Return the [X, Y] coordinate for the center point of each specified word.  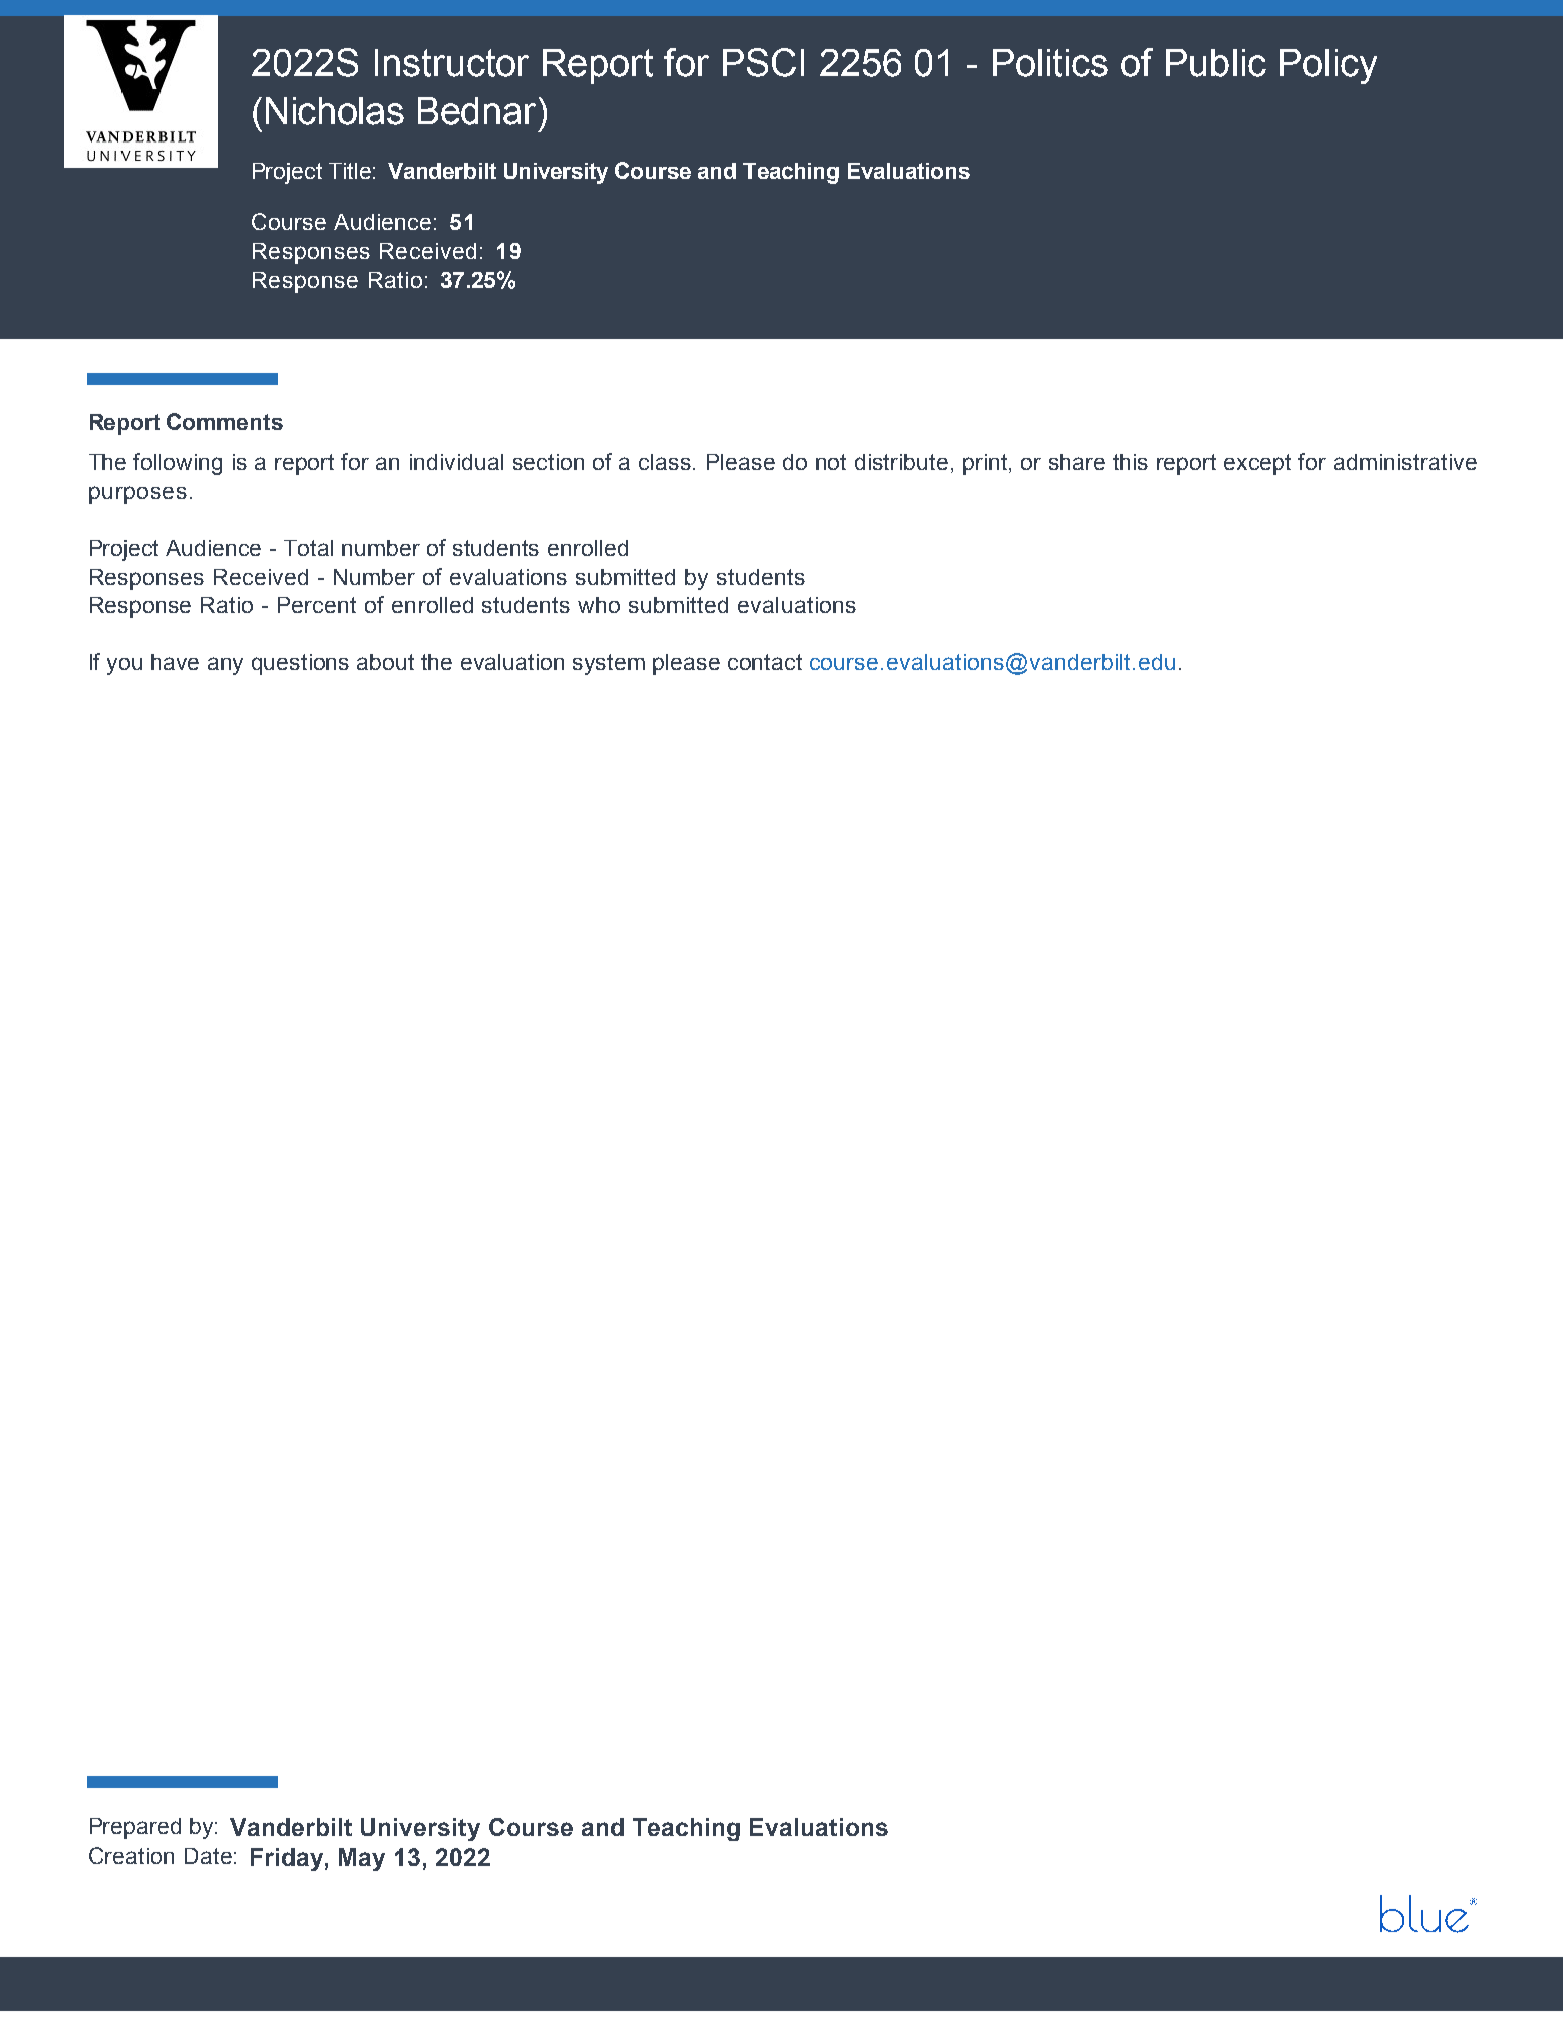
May [362, 1859]
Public [1216, 63]
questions [300, 664]
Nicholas [335, 111]
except [1257, 464]
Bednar [477, 111]
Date [208, 1856]
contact [765, 662]
